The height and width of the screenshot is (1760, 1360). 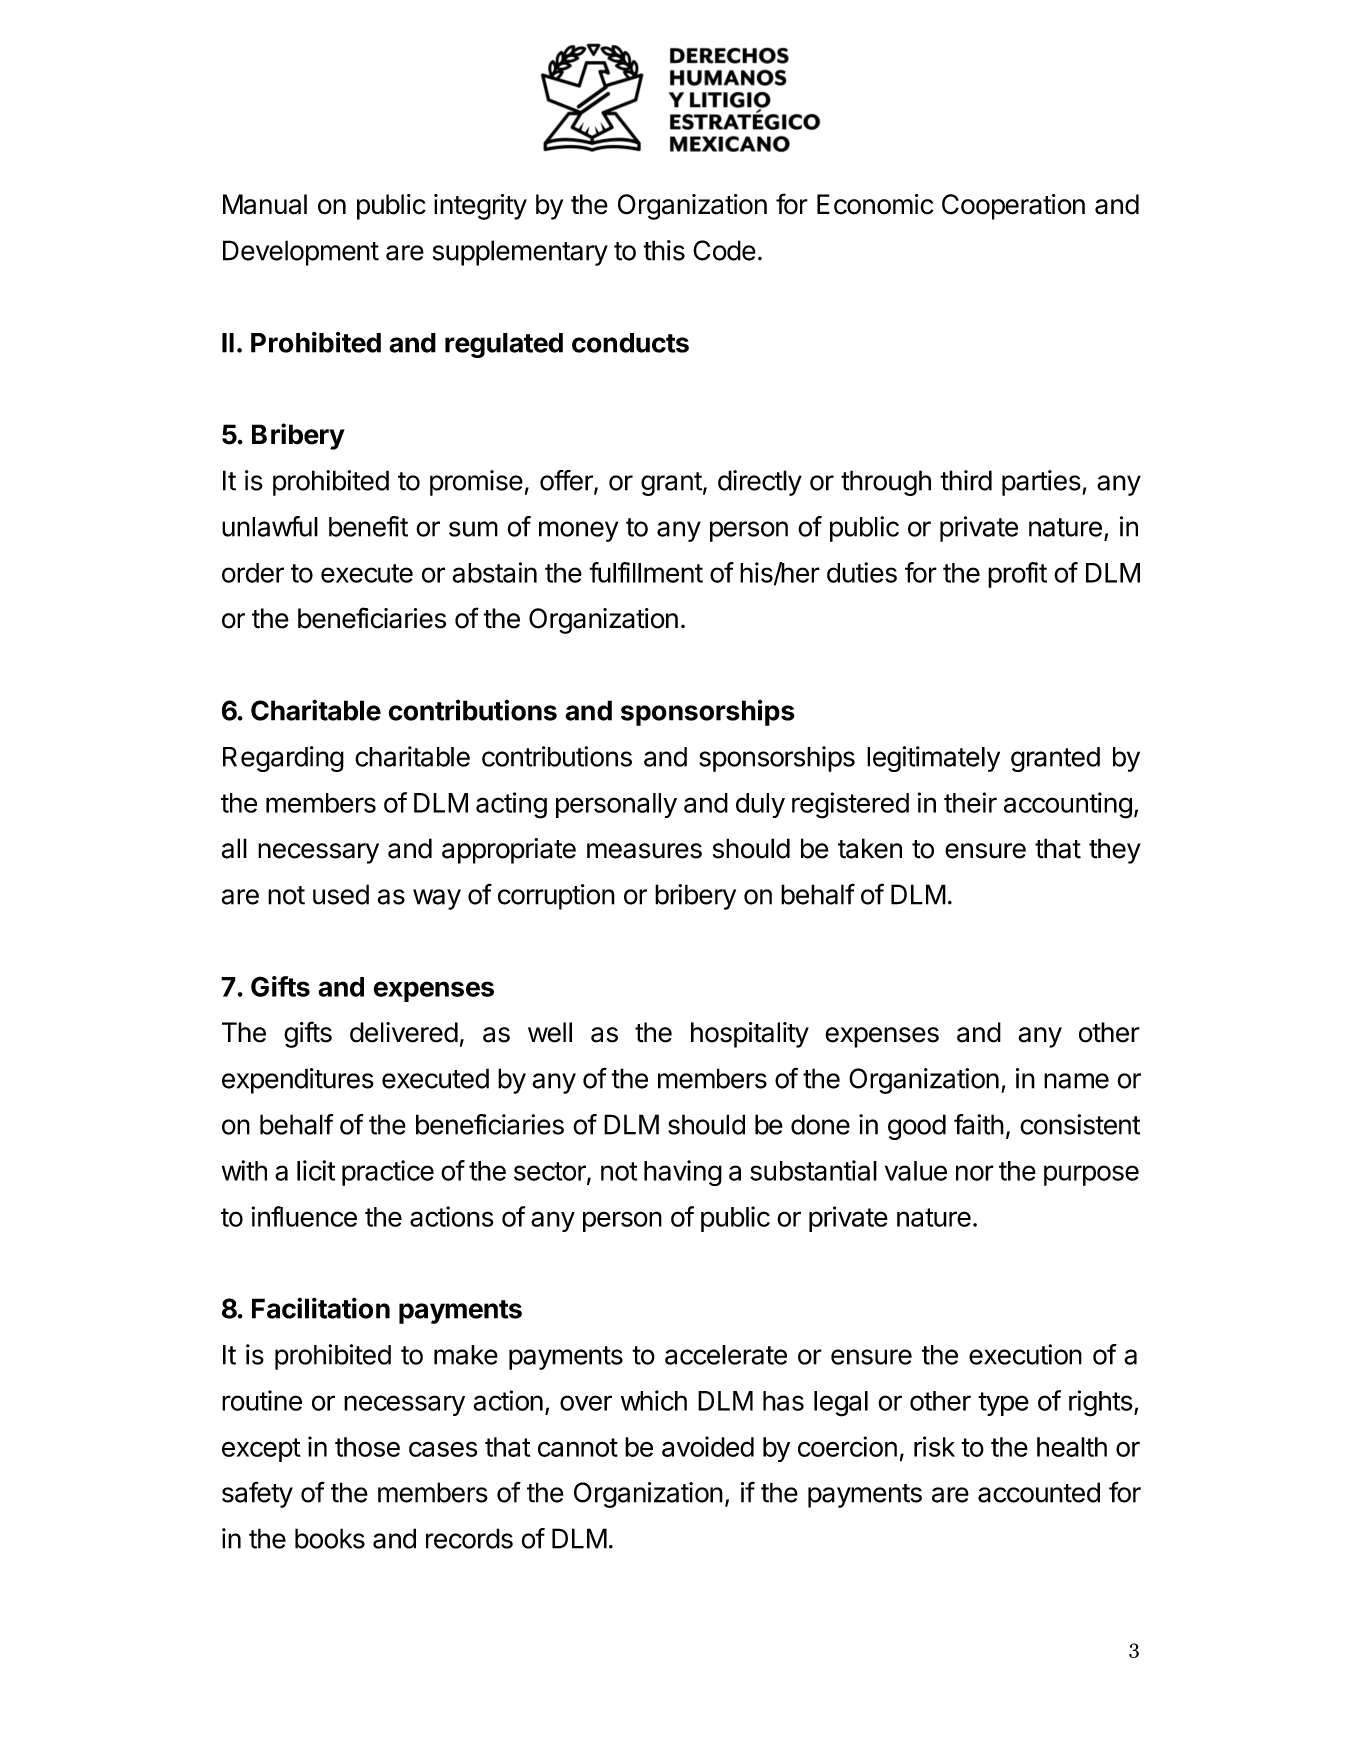 I want to click on used, so click(x=341, y=894).
